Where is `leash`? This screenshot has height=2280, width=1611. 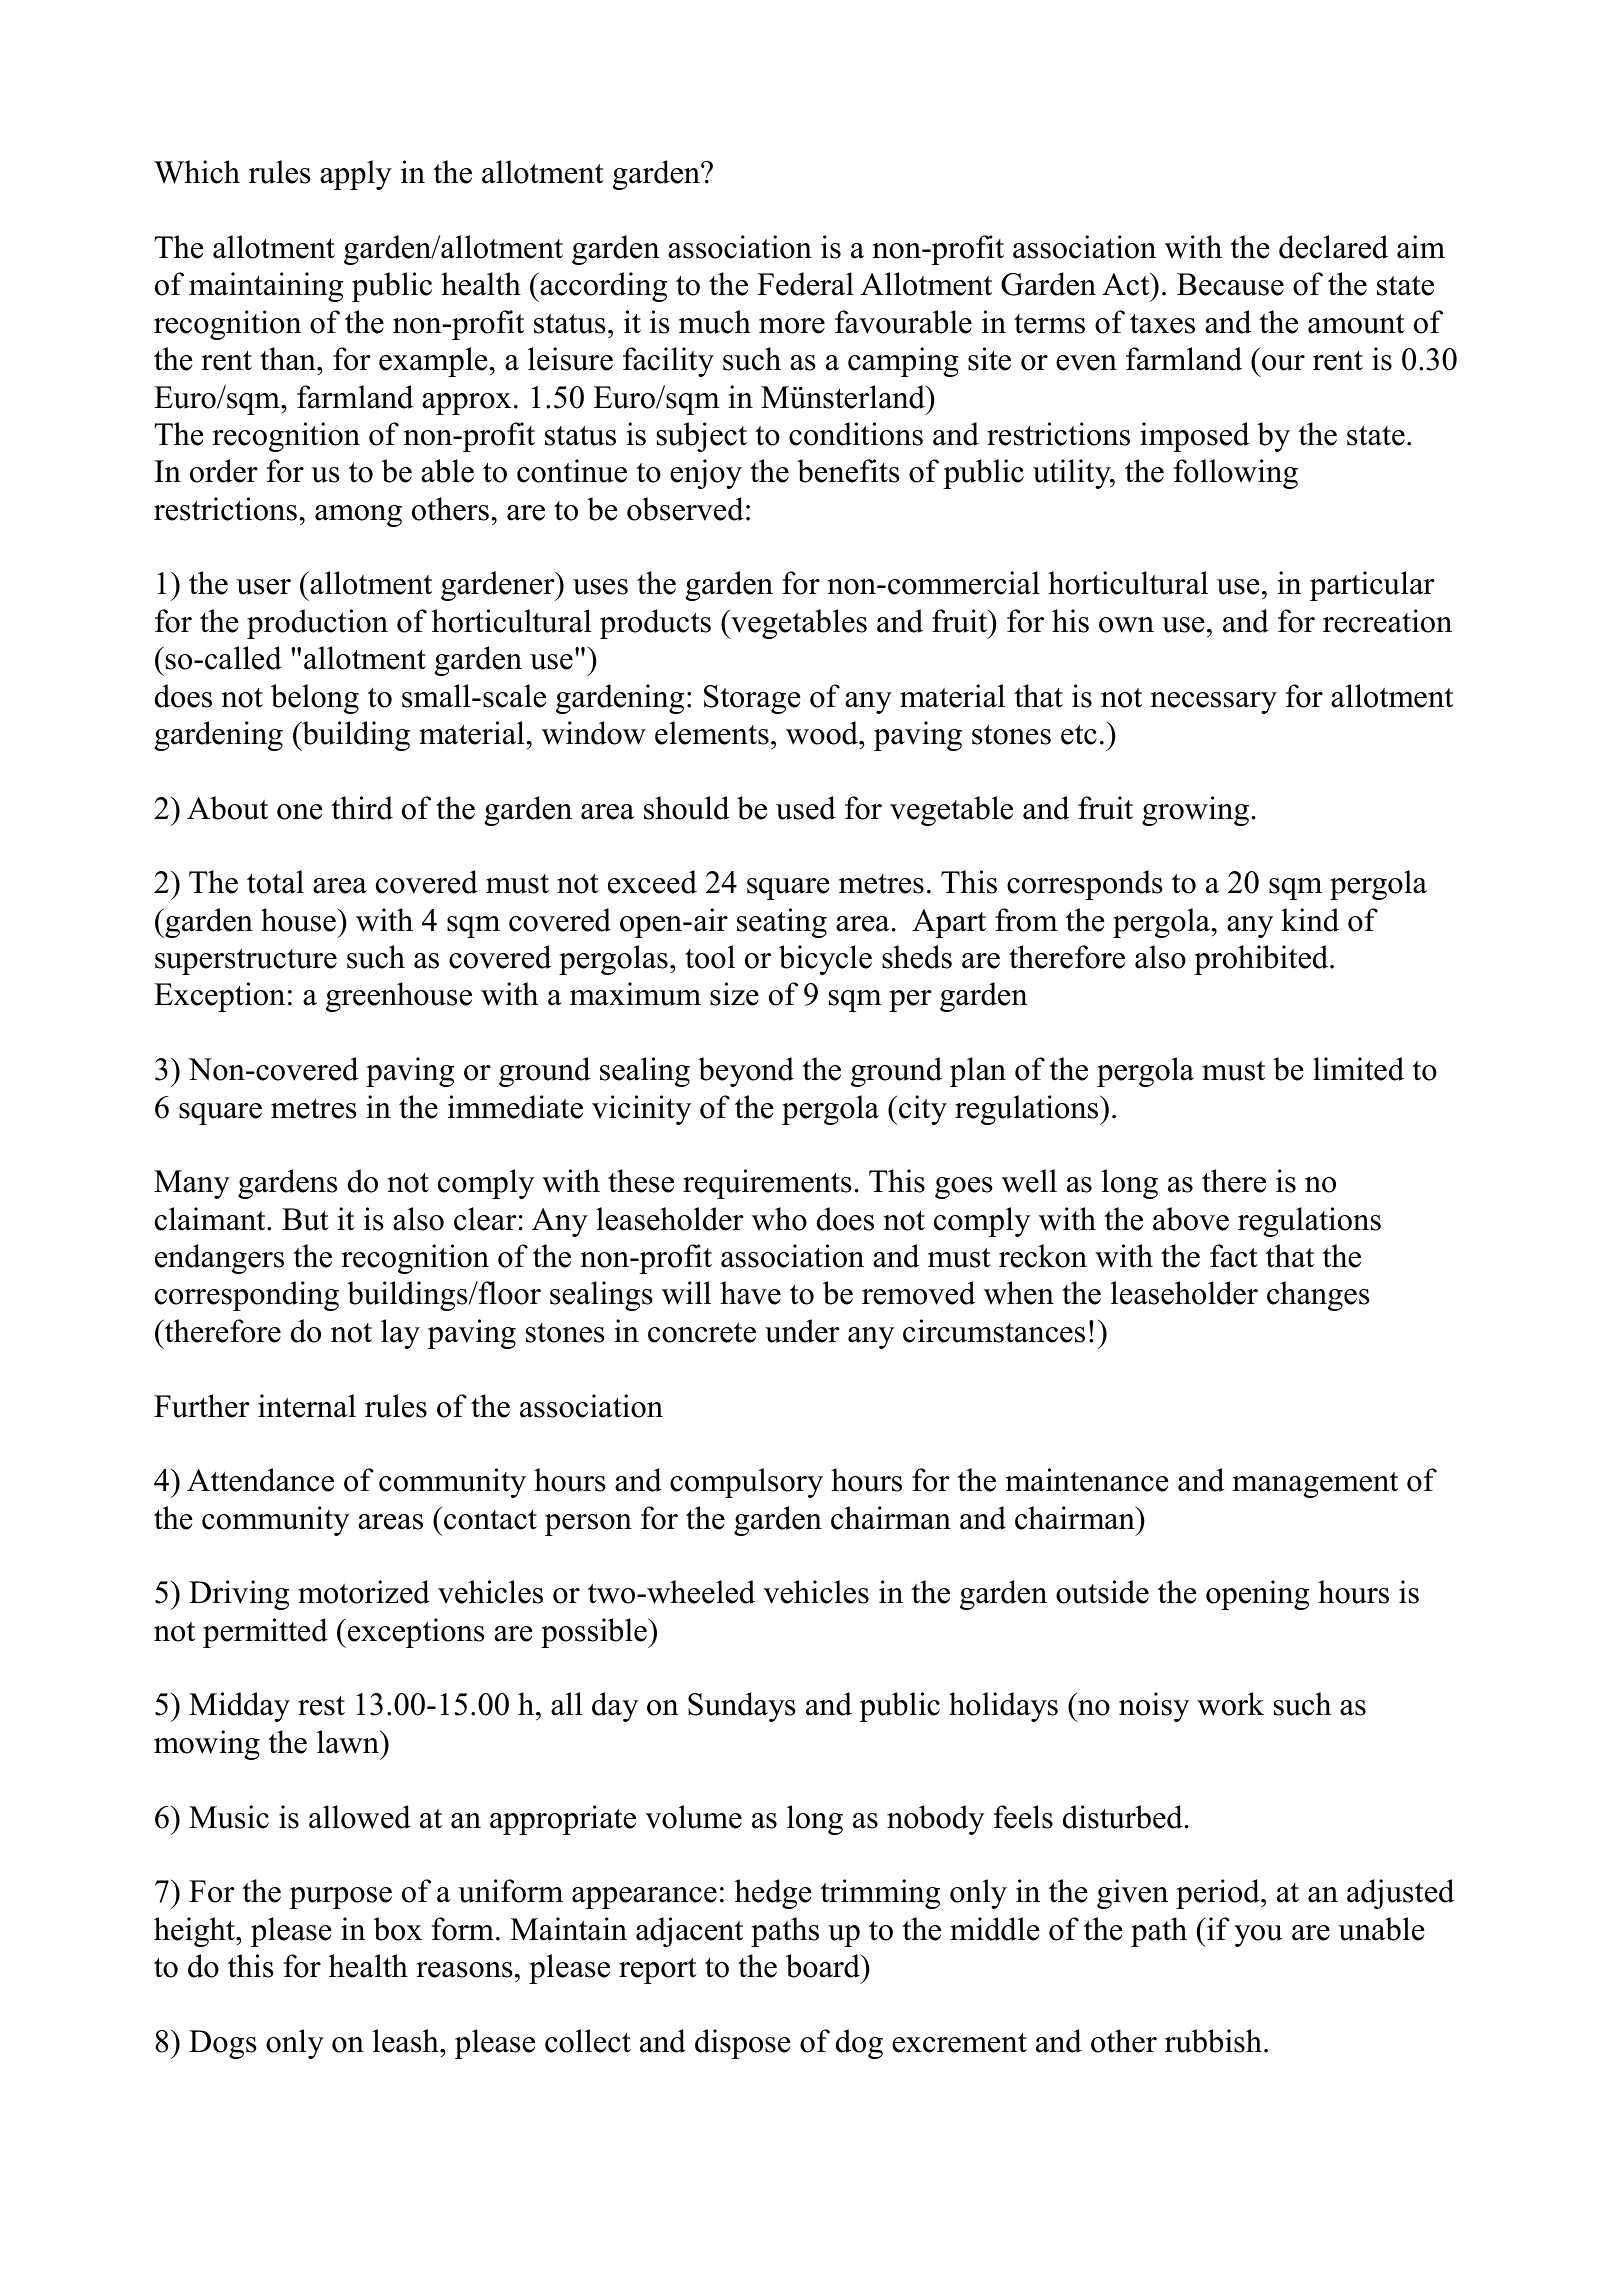 leash is located at coordinates (407, 2041).
